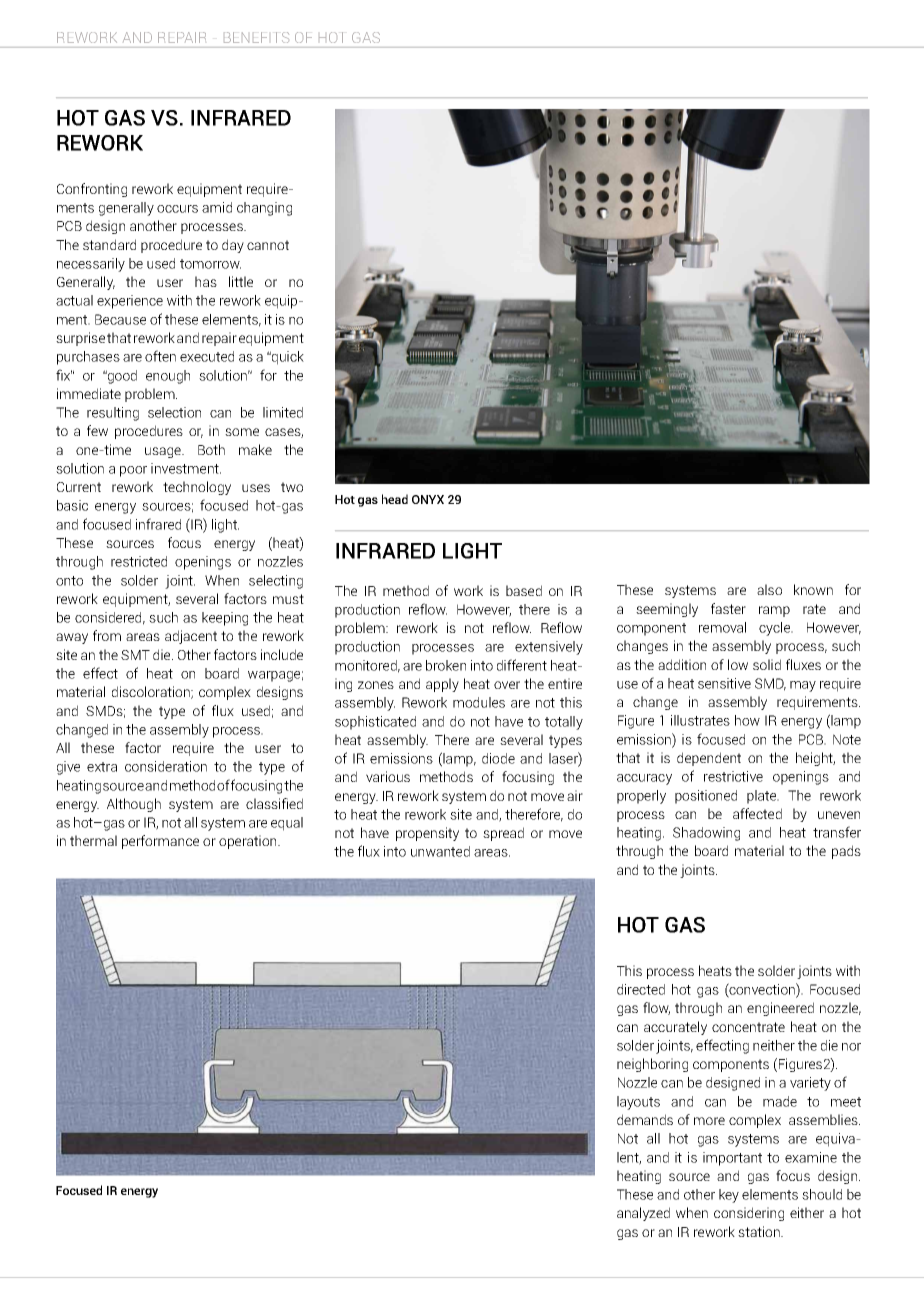 Image resolution: width=924 pixels, height=1308 pixels. What do you see at coordinates (643, 1214) in the image?
I see `analyzed` at bounding box center [643, 1214].
